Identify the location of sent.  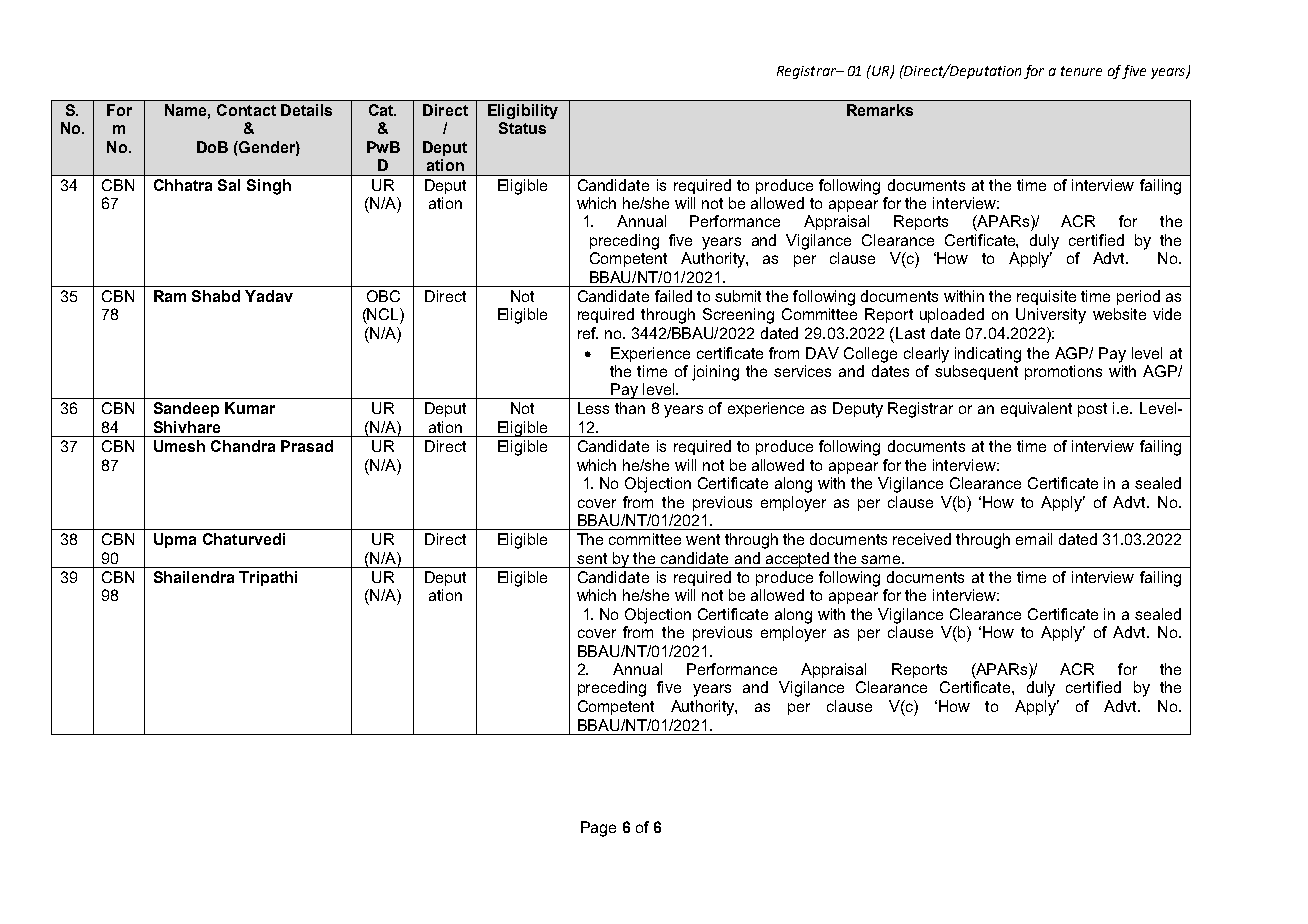
(592, 558).
